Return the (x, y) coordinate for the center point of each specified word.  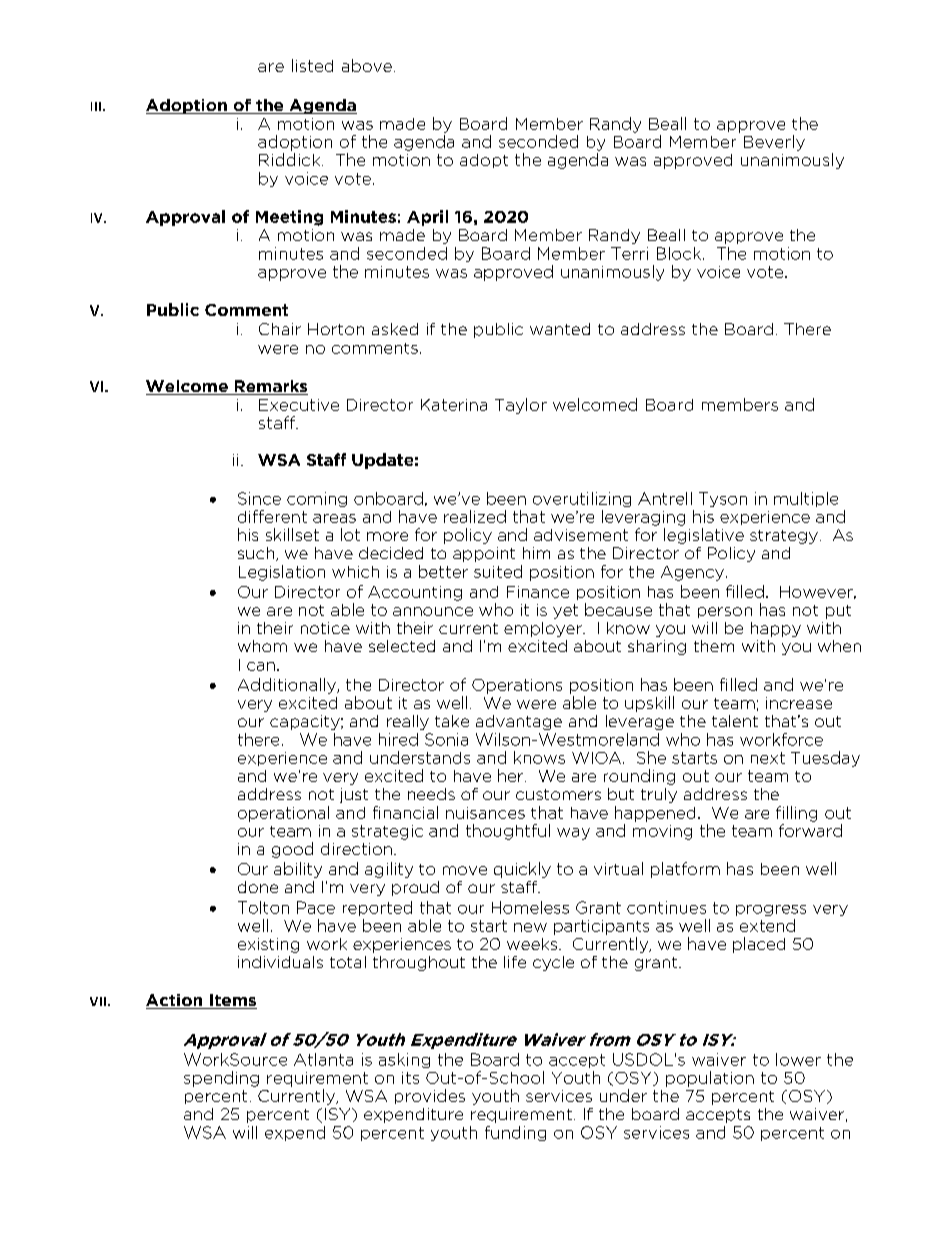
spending (221, 1079)
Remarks (270, 387)
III (96, 106)
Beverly (774, 143)
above (367, 65)
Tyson (723, 499)
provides (430, 1096)
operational (283, 814)
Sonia (446, 739)
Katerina (454, 405)
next (768, 758)
